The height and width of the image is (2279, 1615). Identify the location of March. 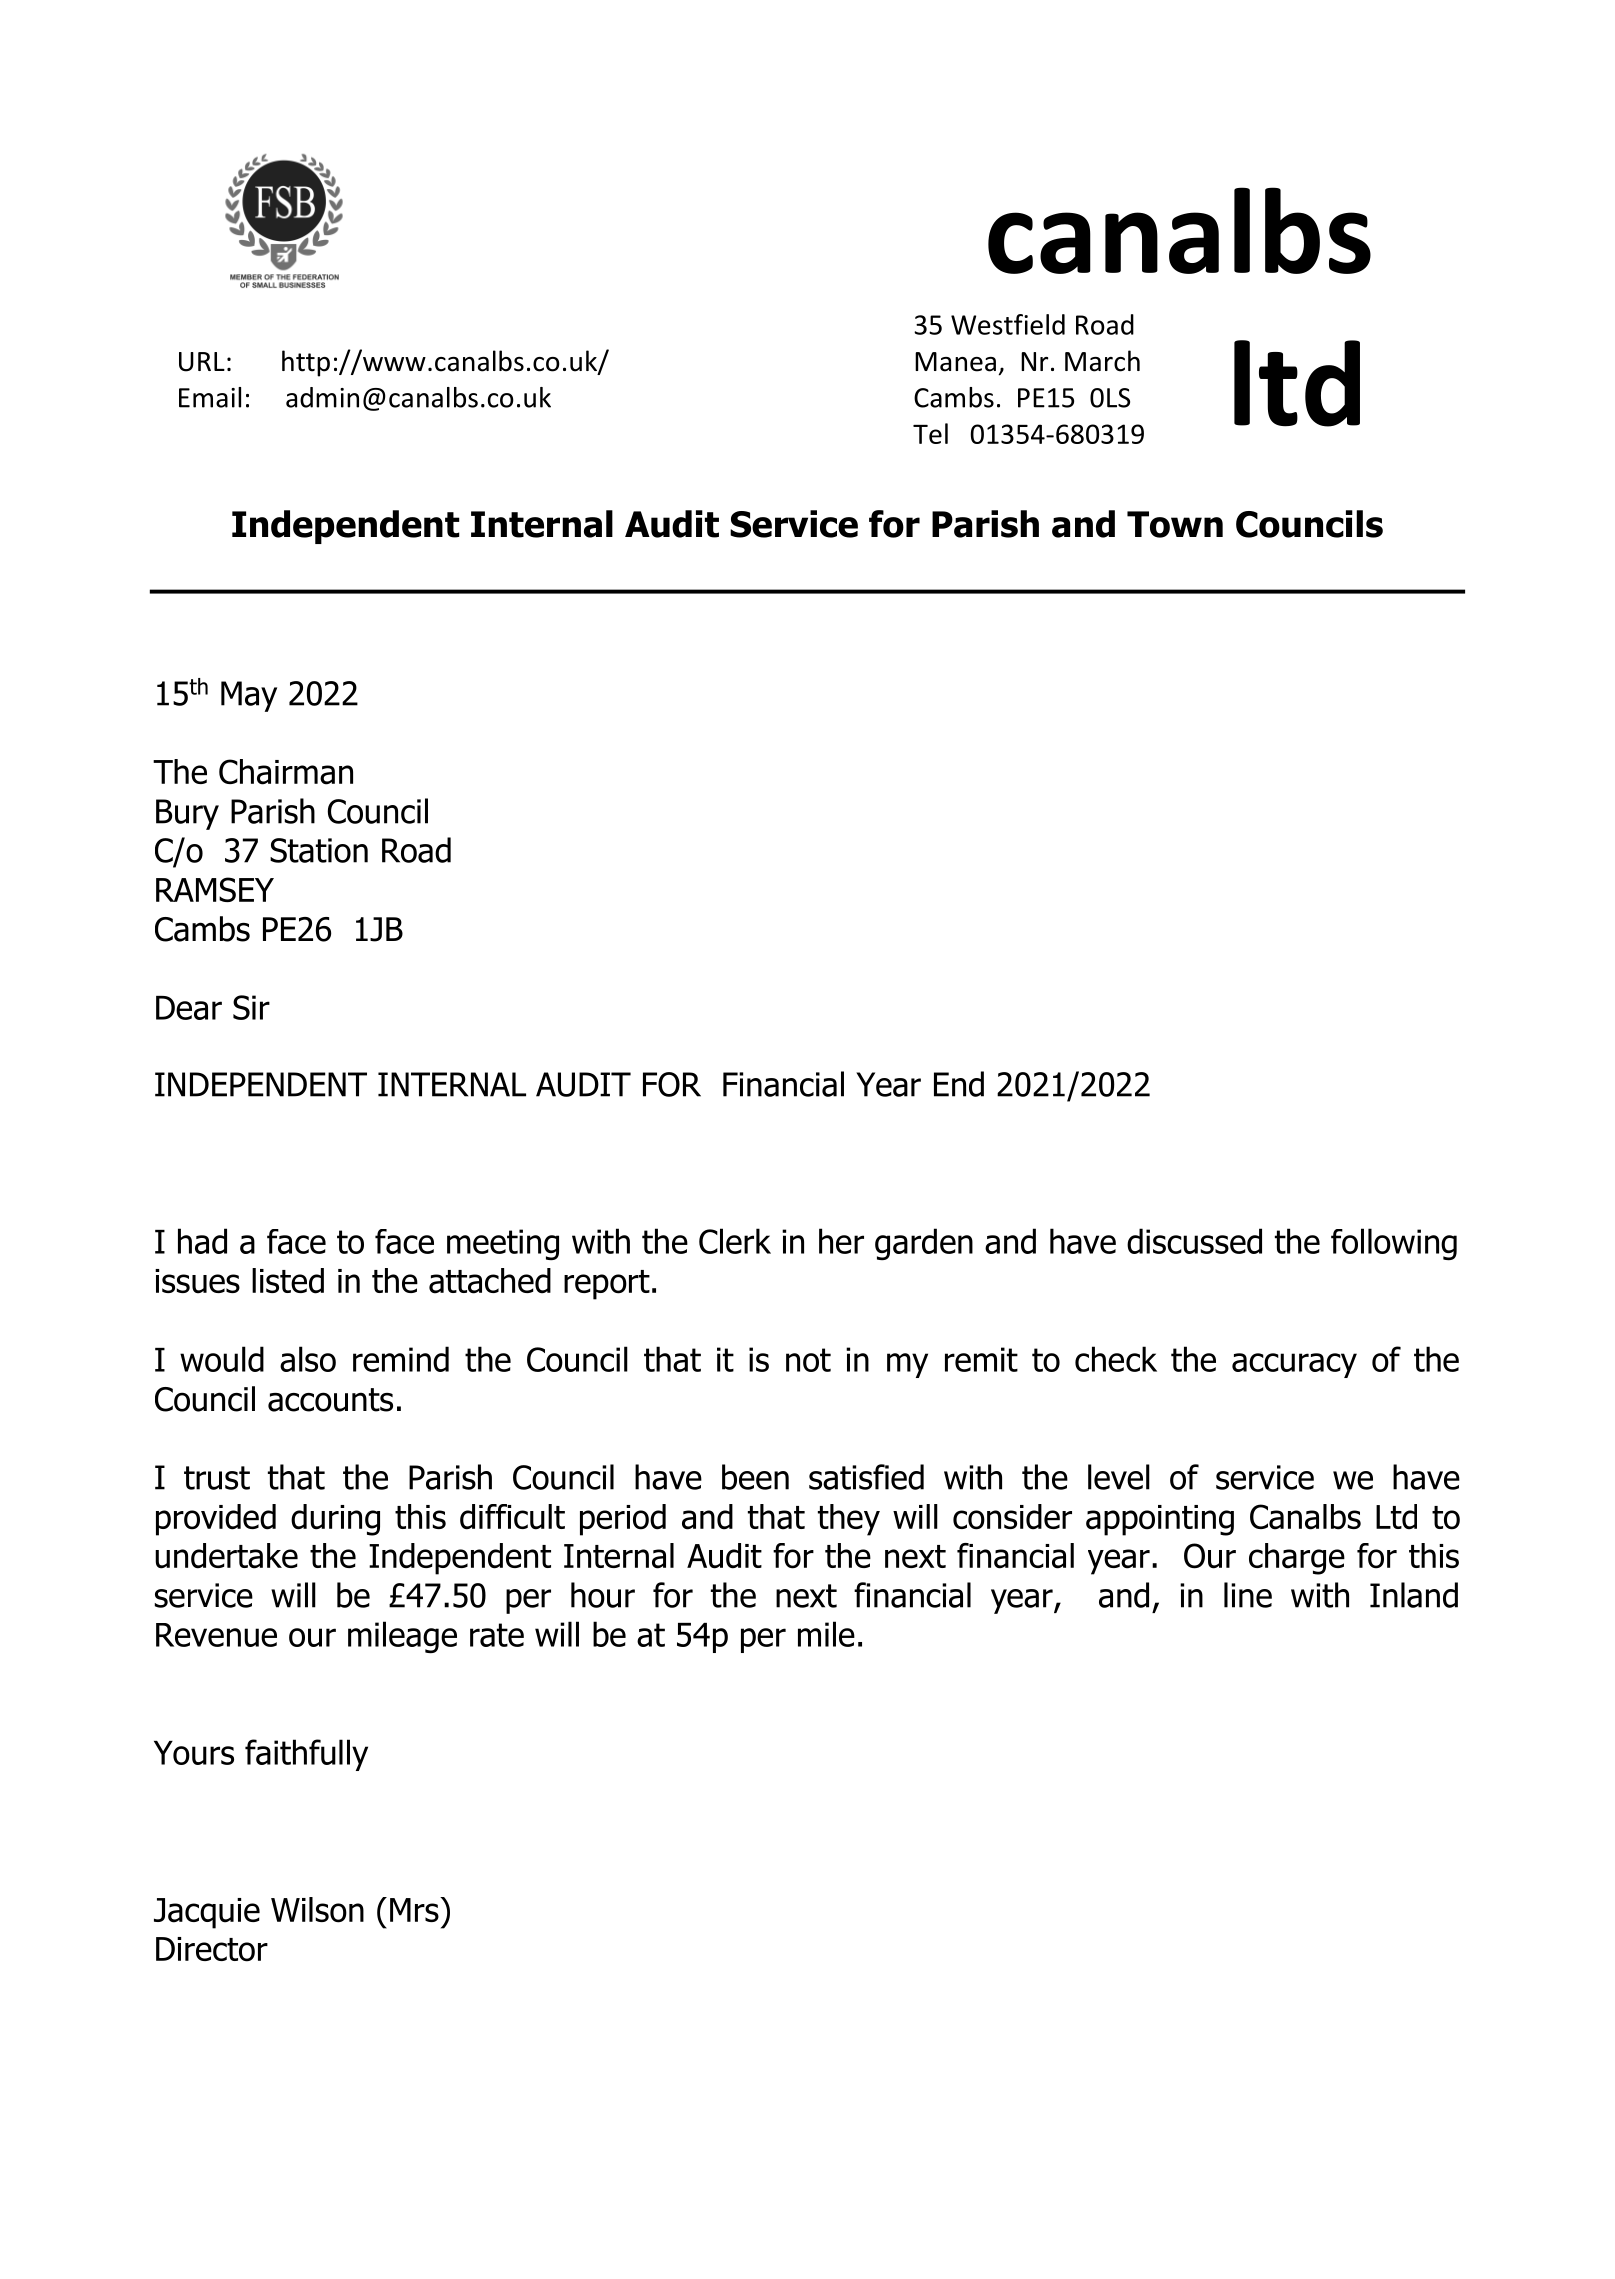
(1102, 361).
